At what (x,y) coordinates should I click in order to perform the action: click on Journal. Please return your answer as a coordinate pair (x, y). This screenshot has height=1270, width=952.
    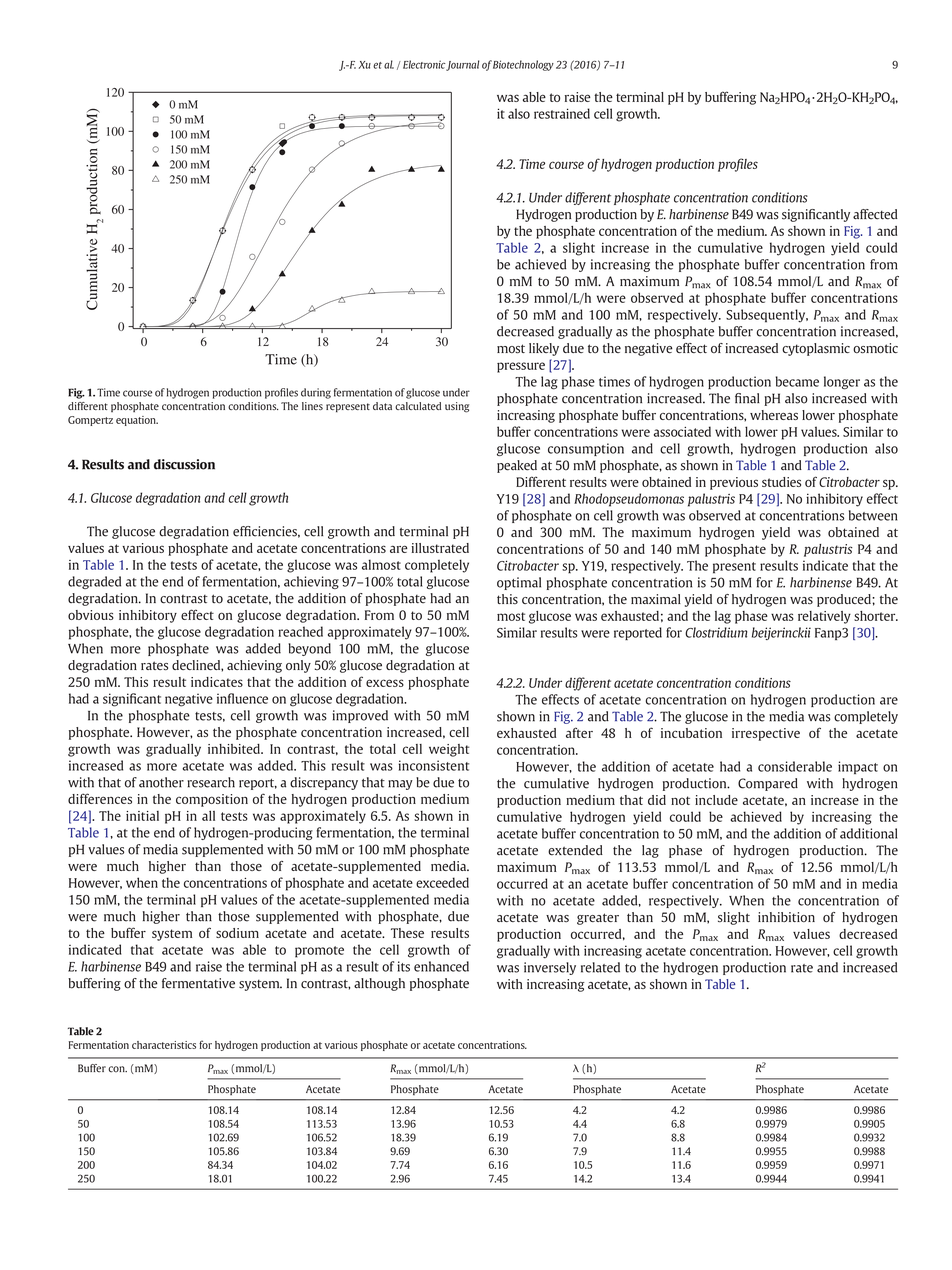
    Looking at the image, I should click on (462, 65).
